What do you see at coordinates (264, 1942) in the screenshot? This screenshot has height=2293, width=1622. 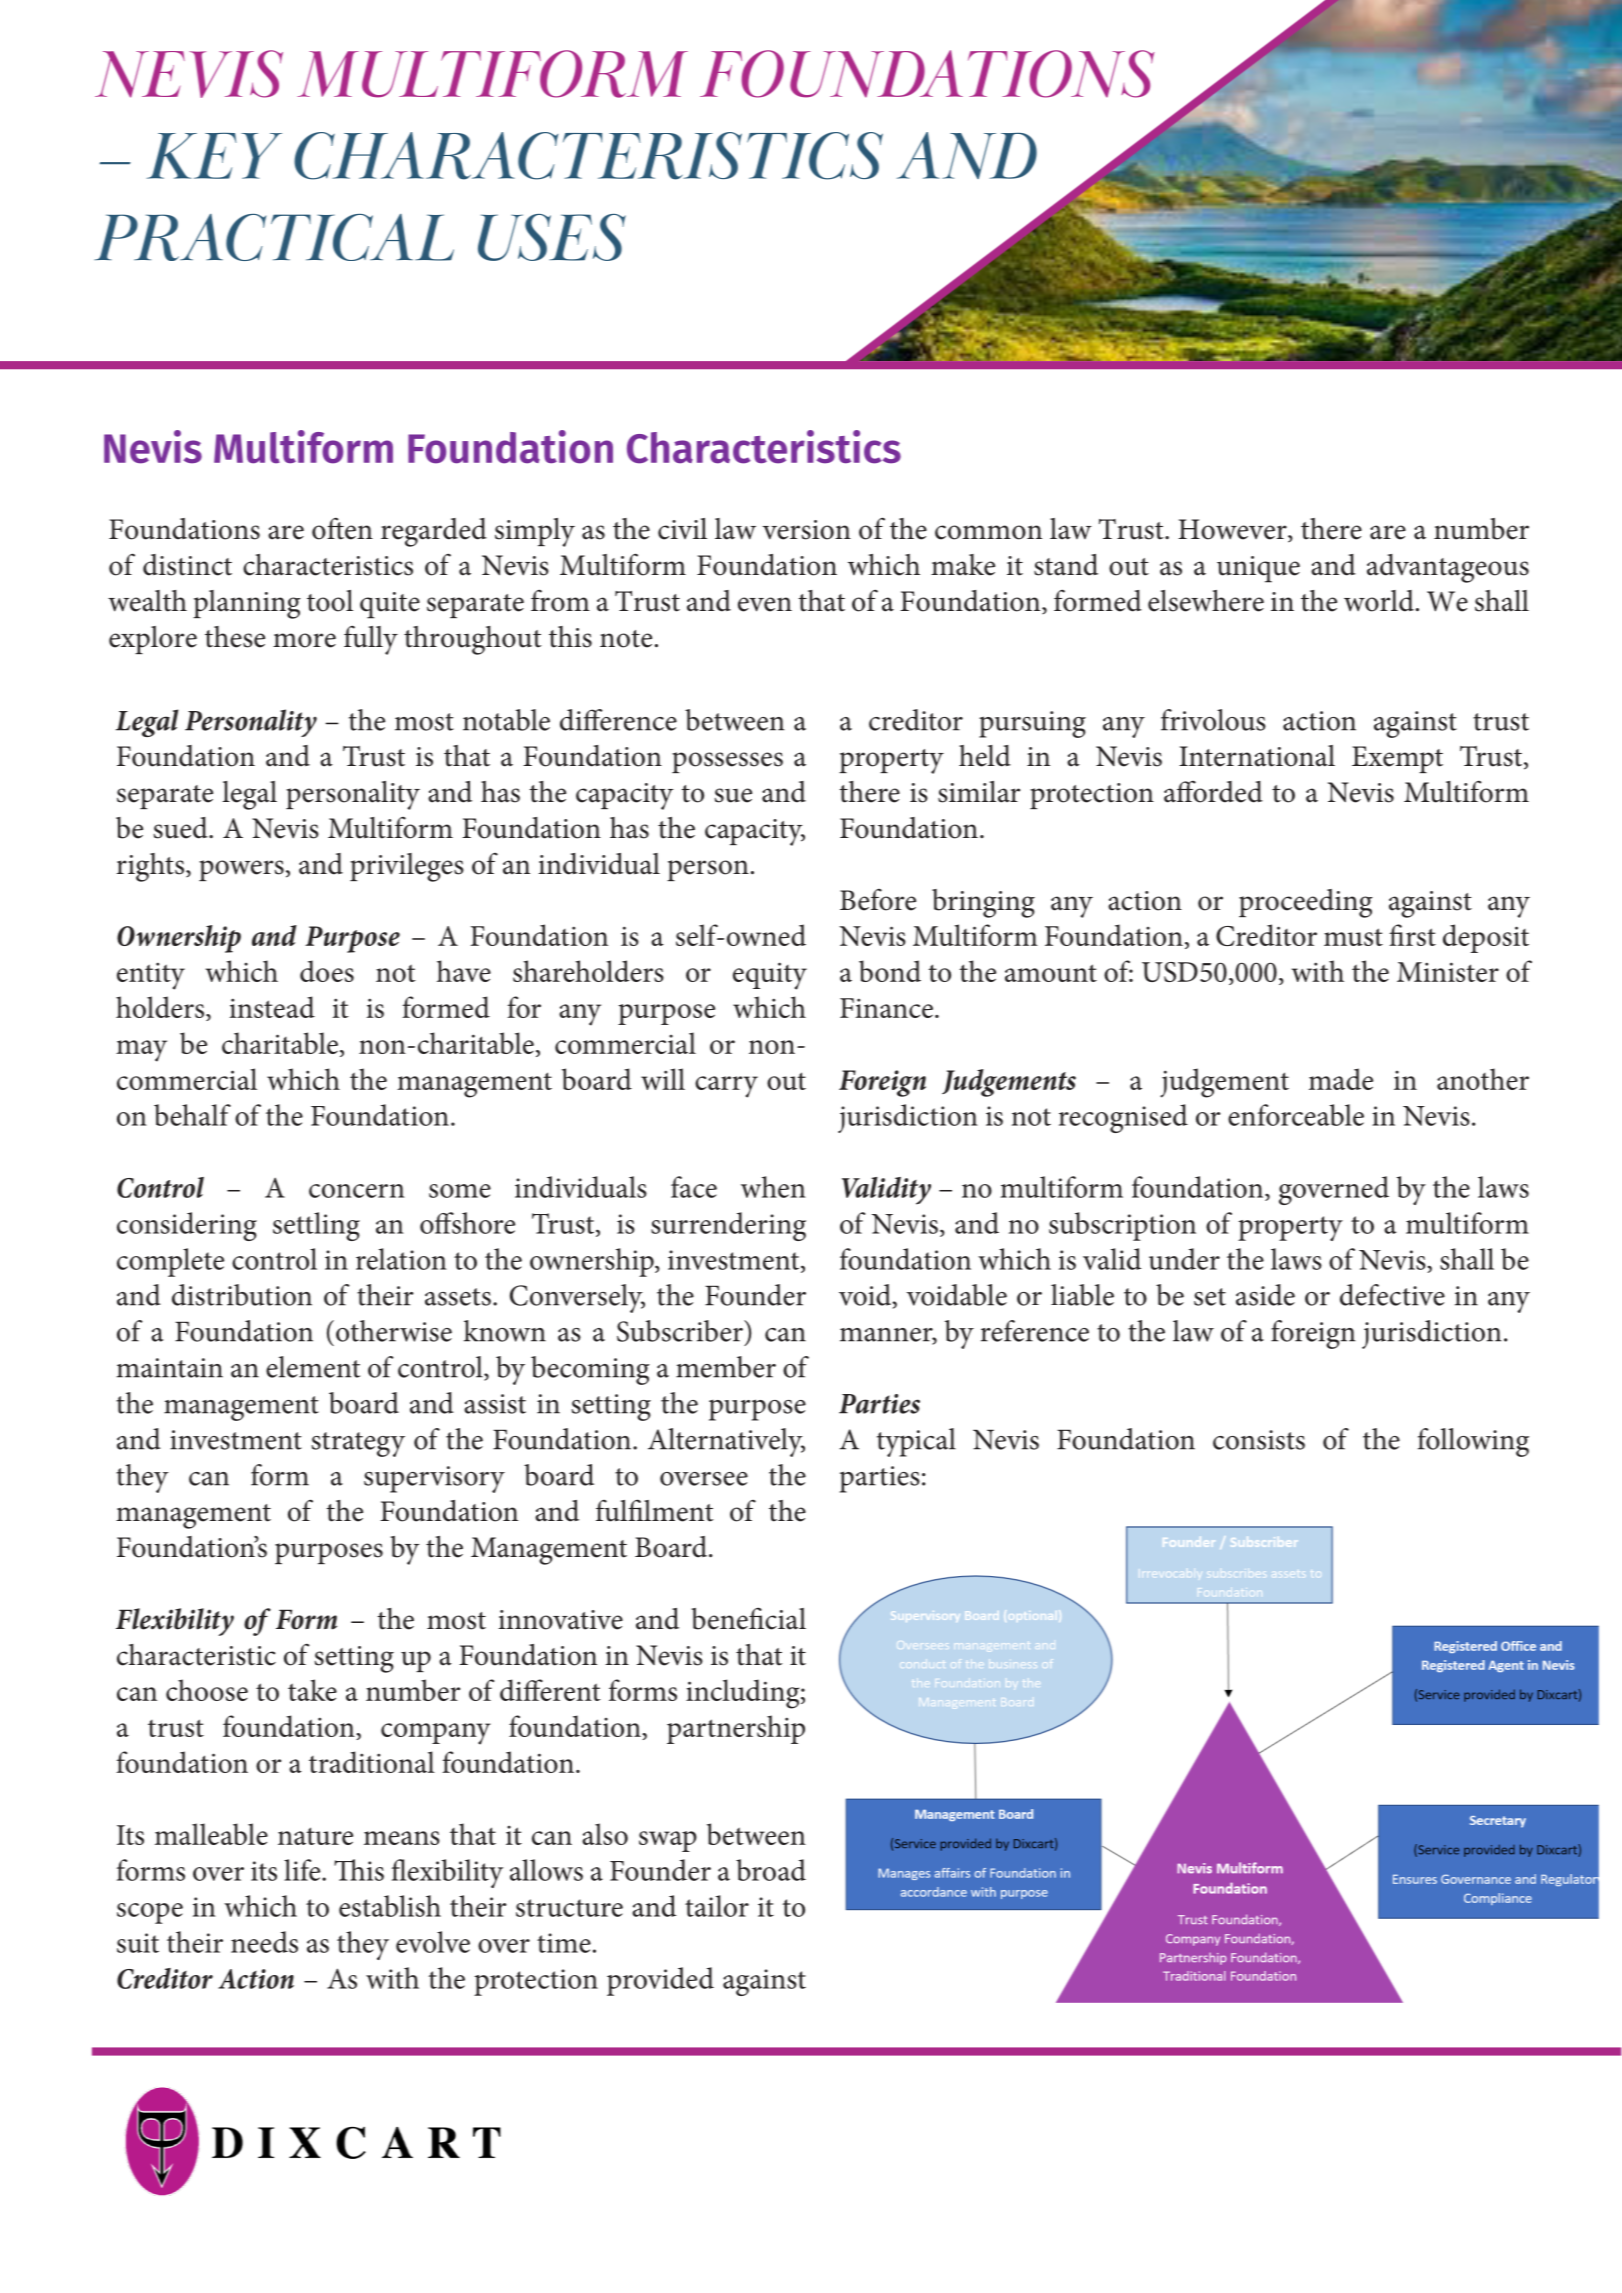 I see `needs` at bounding box center [264, 1942].
